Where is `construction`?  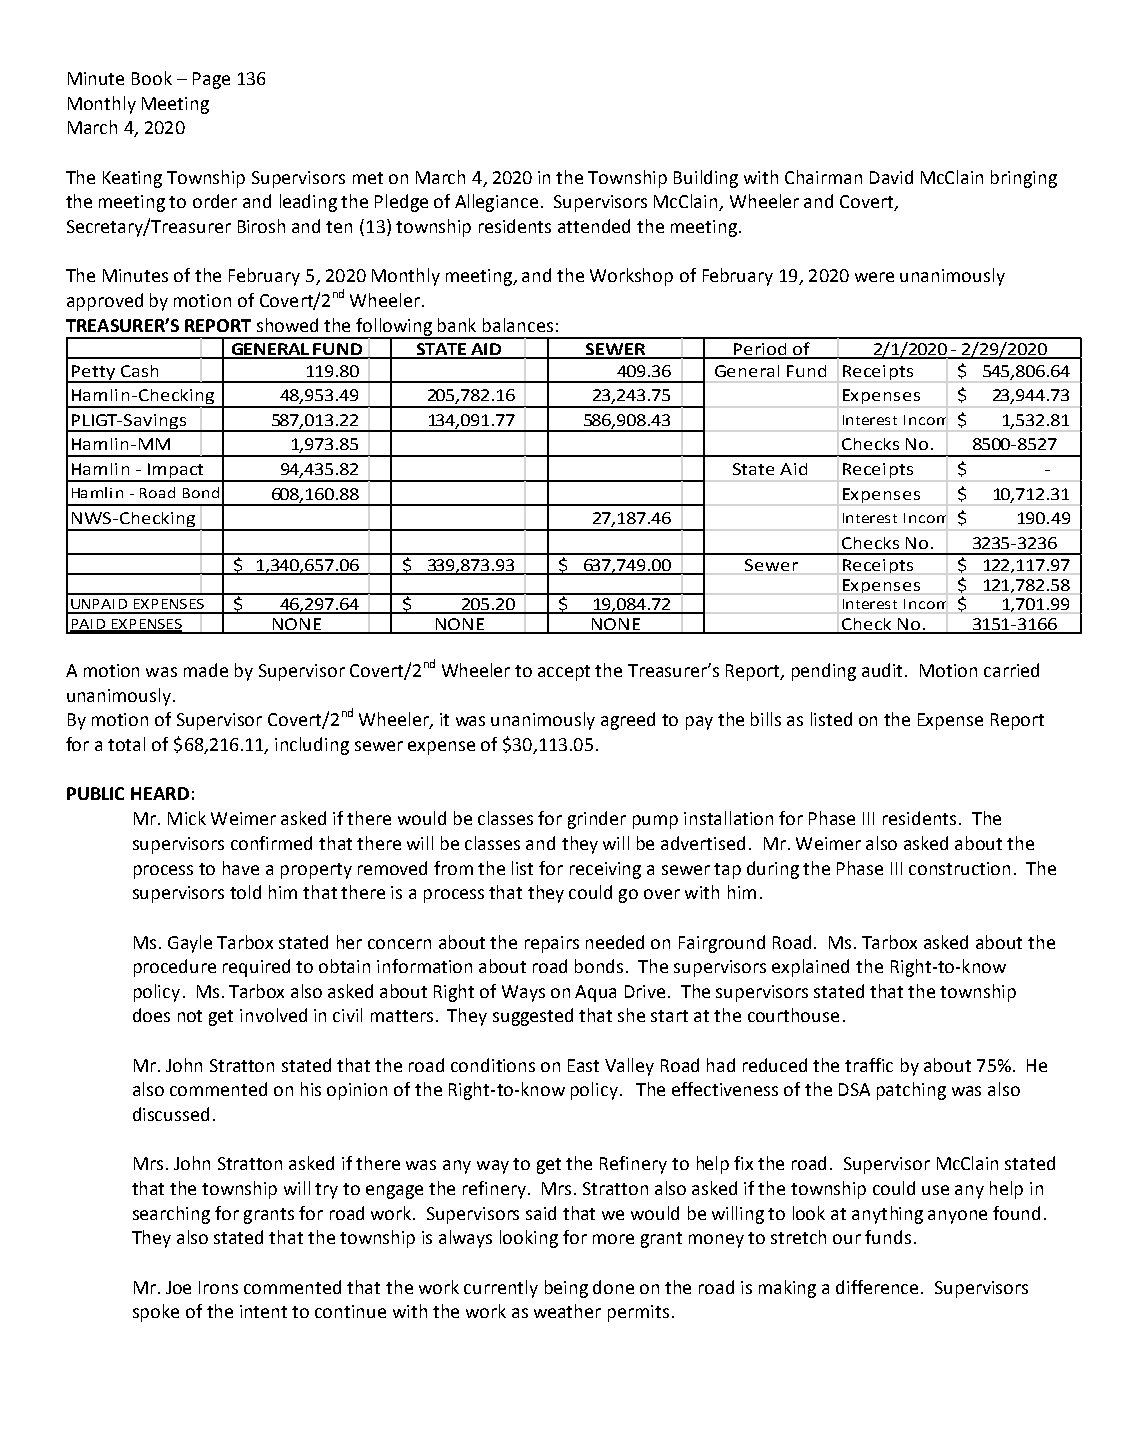 construction is located at coordinates (959, 868).
